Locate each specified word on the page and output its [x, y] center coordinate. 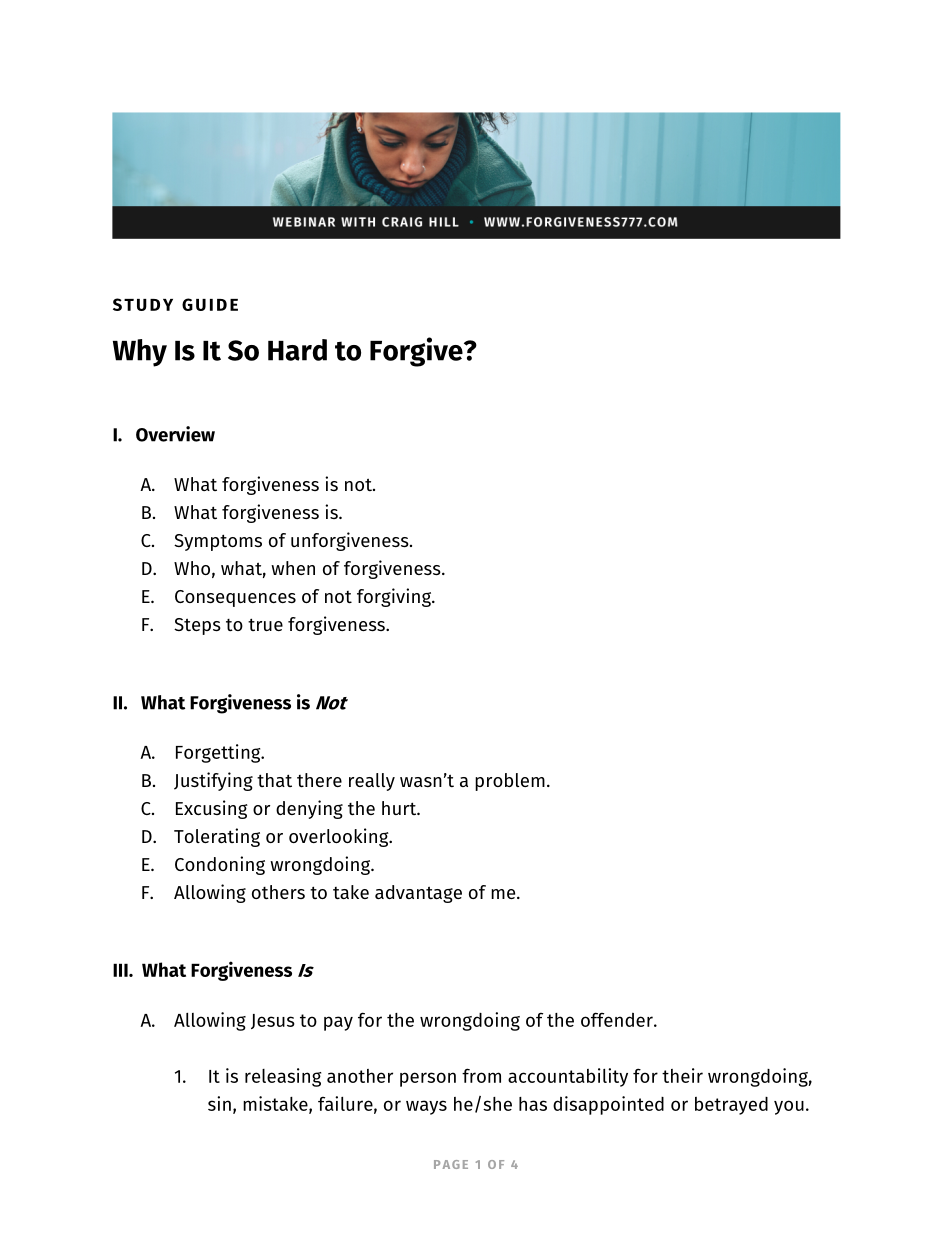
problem [510, 782]
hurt [400, 808]
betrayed [731, 1106]
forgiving [395, 597]
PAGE [451, 1164]
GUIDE [210, 304]
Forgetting [219, 753]
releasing [283, 1077]
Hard [297, 350]
